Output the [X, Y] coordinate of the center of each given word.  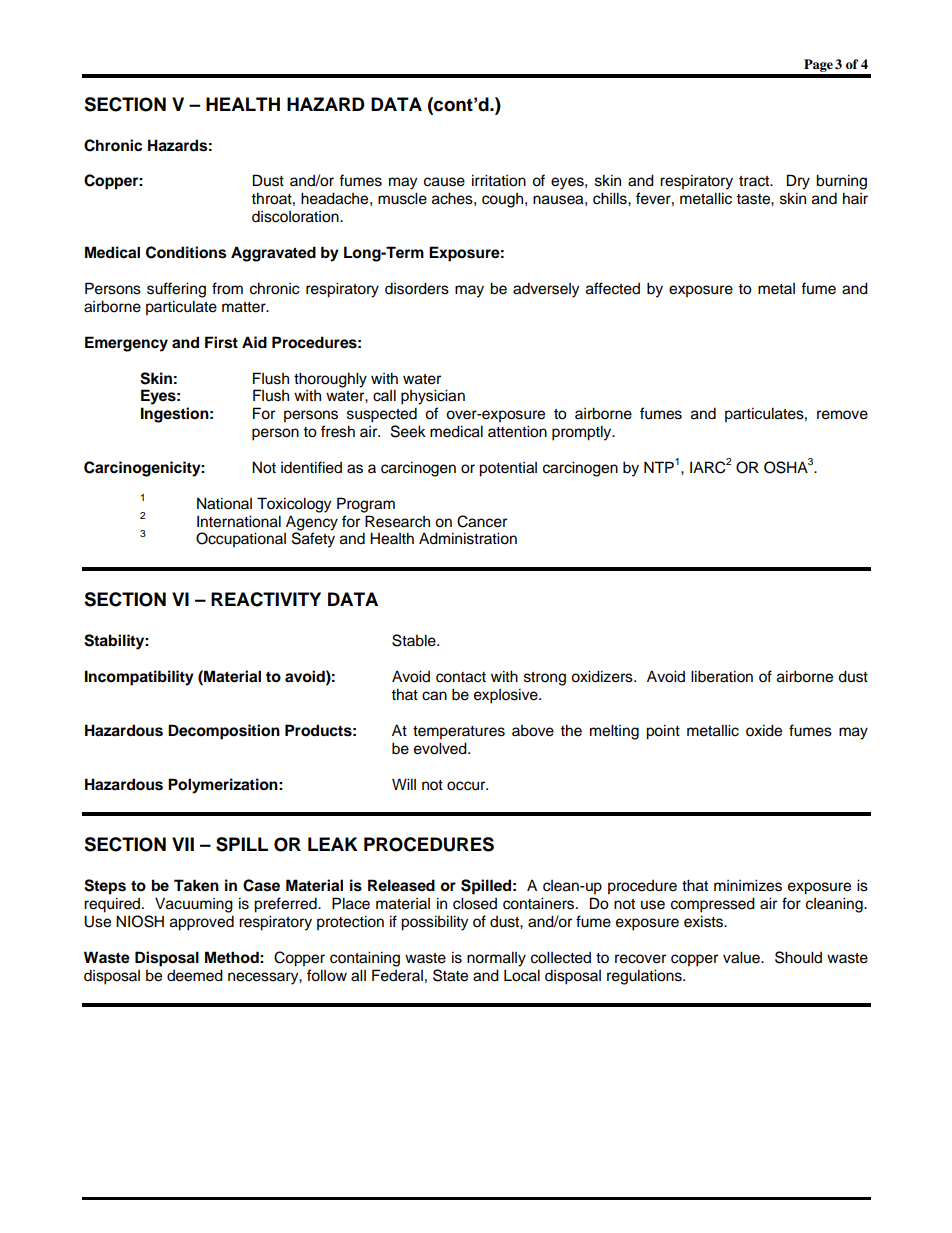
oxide [764, 730]
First [221, 342]
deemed [195, 975]
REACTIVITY [266, 599]
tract [755, 181]
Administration [468, 538]
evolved [441, 748]
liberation [722, 676]
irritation [499, 180]
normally [496, 959]
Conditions [186, 252]
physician [433, 397]
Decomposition [224, 732]
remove [842, 415]
